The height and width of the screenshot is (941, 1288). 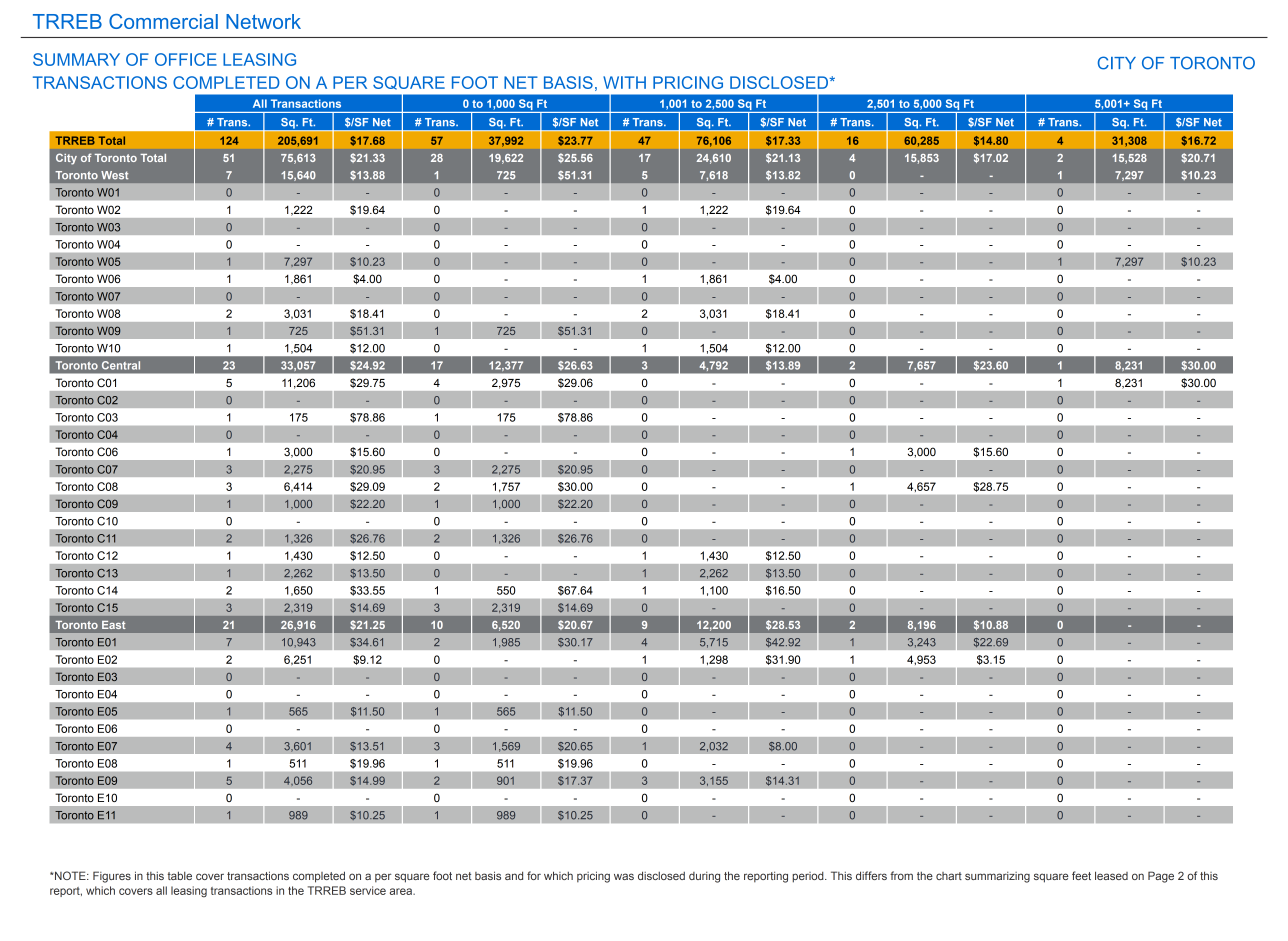 I want to click on table, so click(x=179, y=875).
